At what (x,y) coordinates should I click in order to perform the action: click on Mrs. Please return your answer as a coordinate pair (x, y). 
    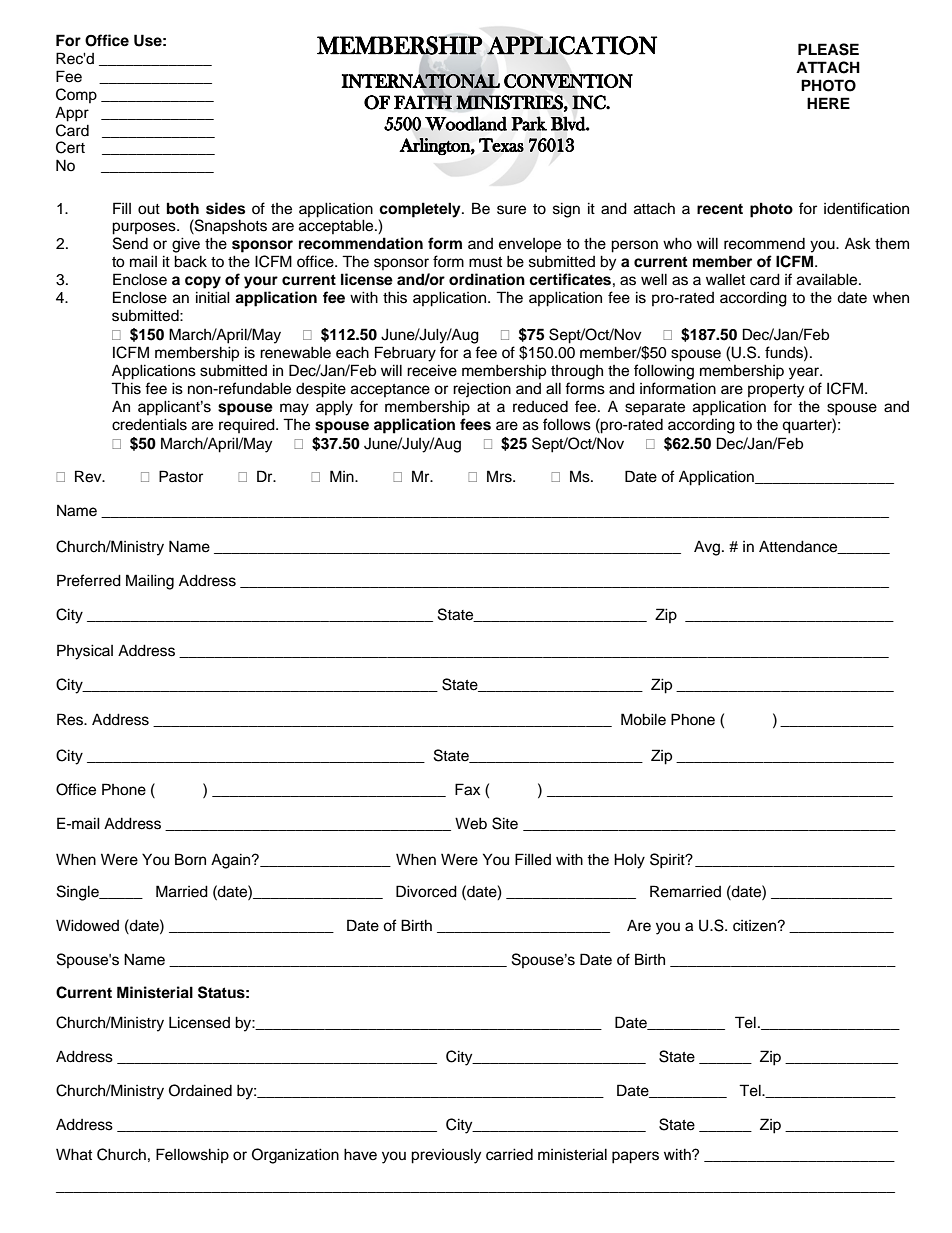
    Looking at the image, I should click on (500, 476).
